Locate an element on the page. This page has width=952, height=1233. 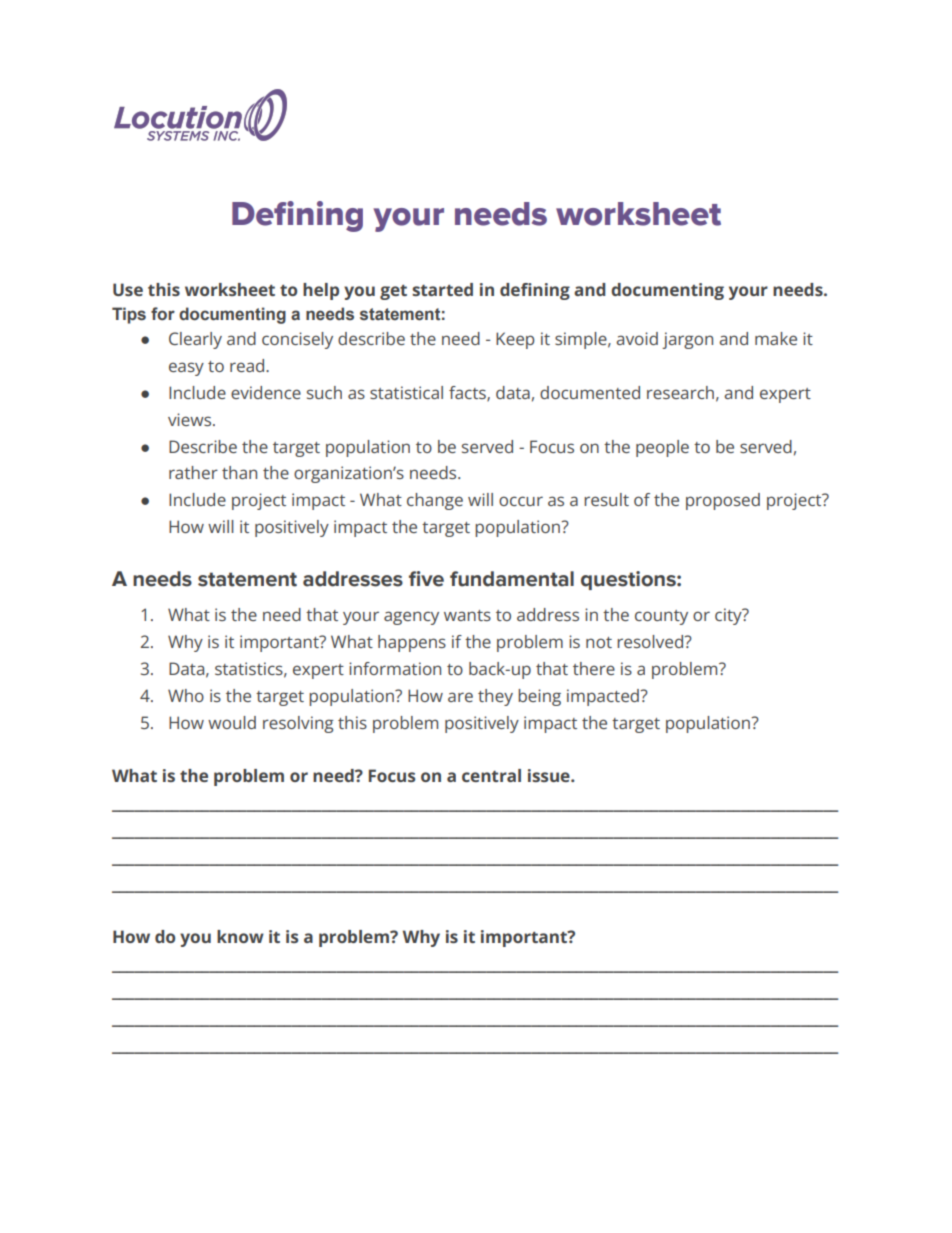
jargon is located at coordinates (687, 340).
